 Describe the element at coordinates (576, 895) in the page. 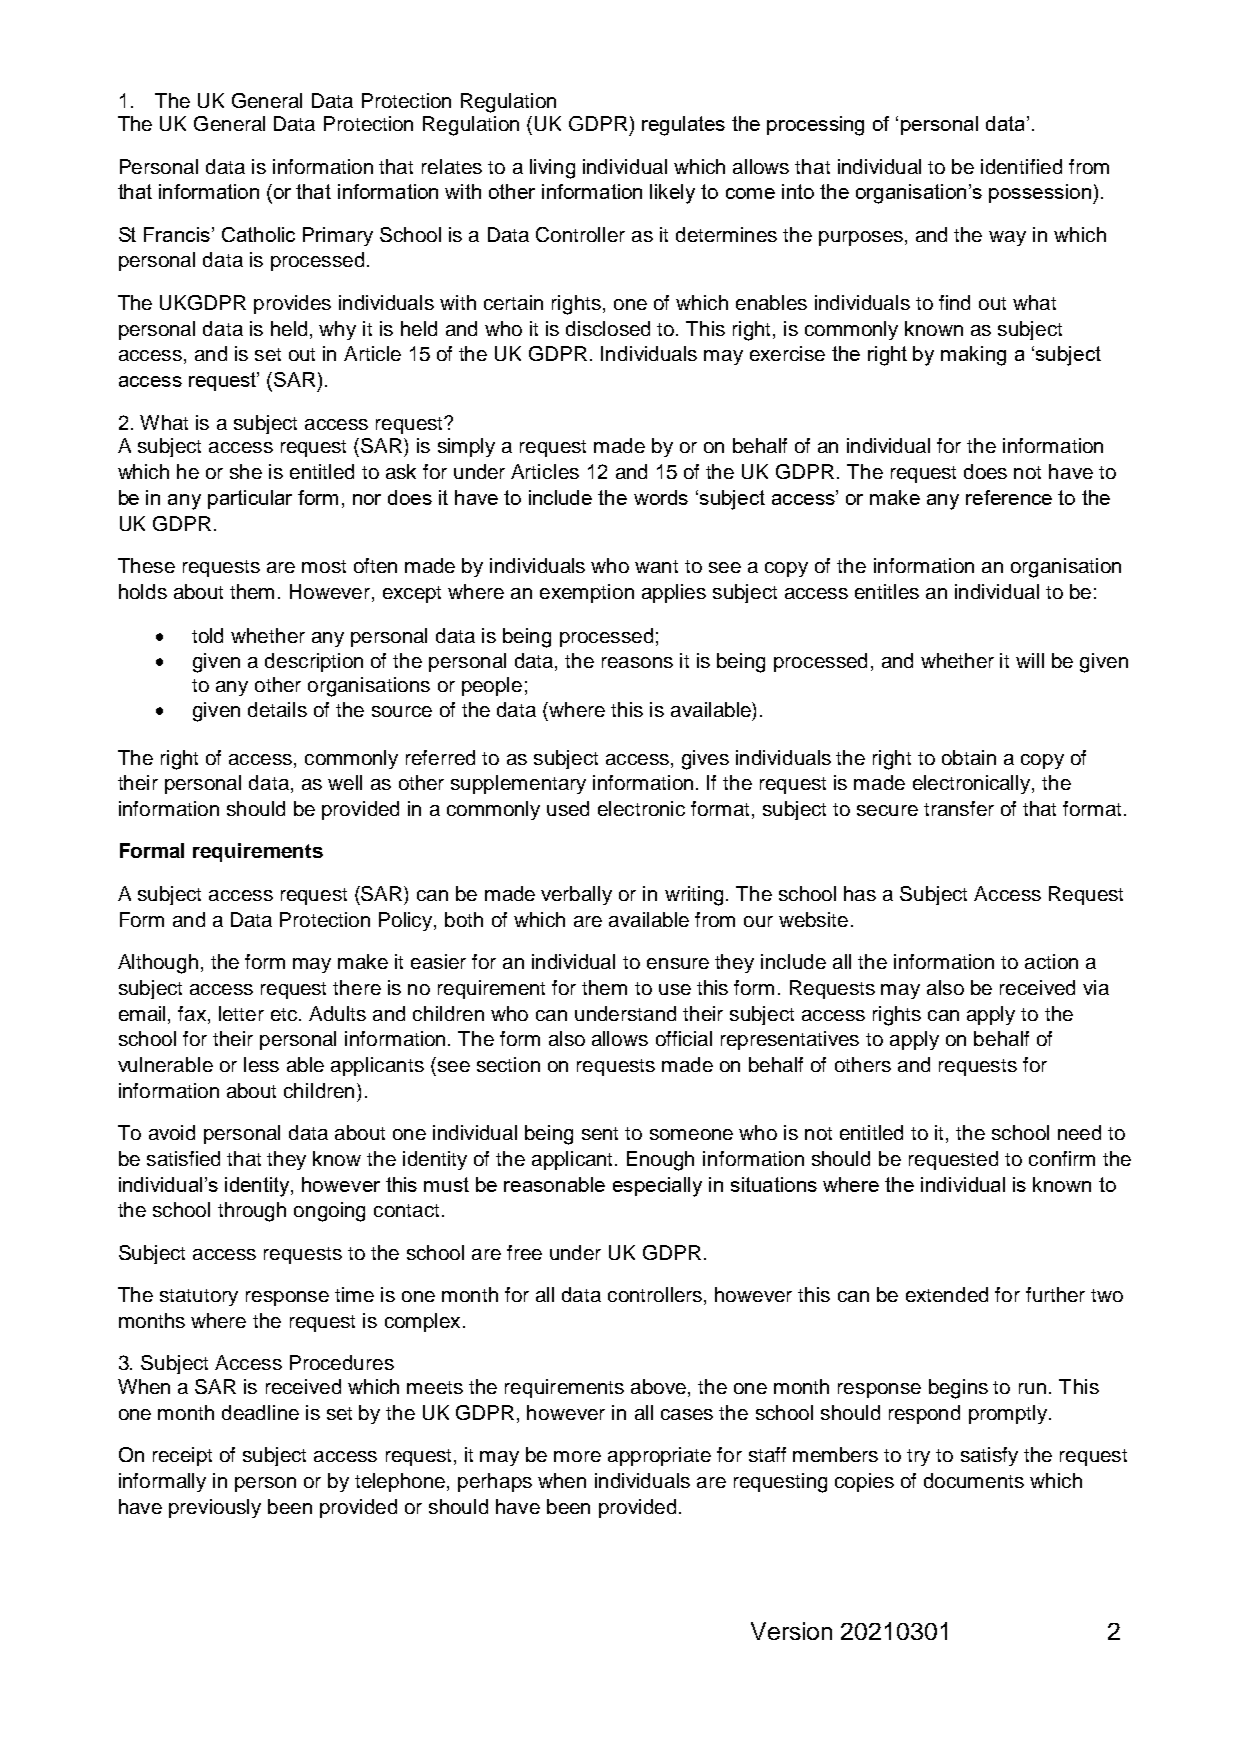

I see `verbally` at that location.
